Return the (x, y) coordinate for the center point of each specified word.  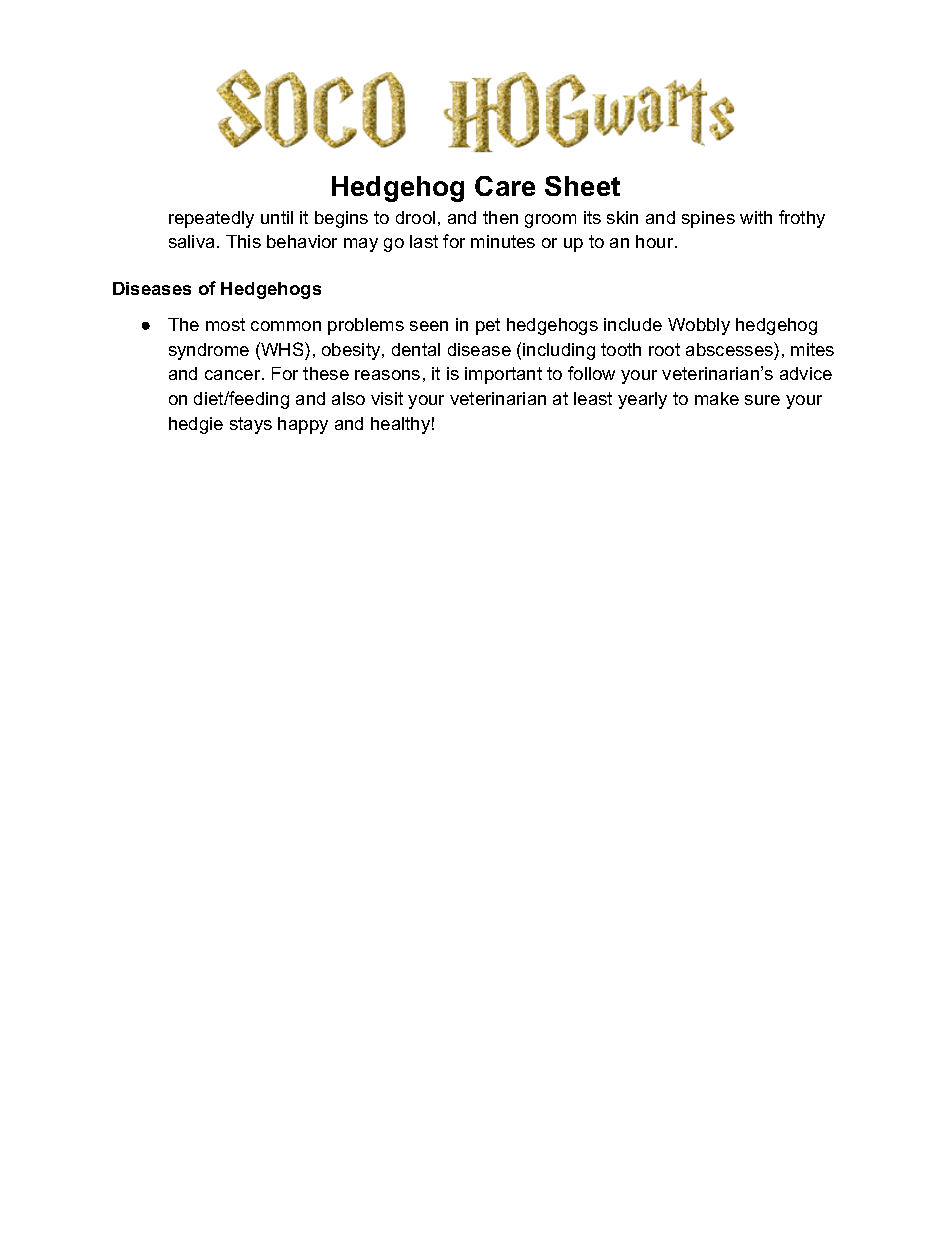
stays (251, 425)
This (243, 241)
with (756, 217)
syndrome (209, 351)
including (559, 351)
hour (656, 241)
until (277, 217)
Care (505, 186)
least (593, 398)
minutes (503, 241)
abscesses (730, 349)
